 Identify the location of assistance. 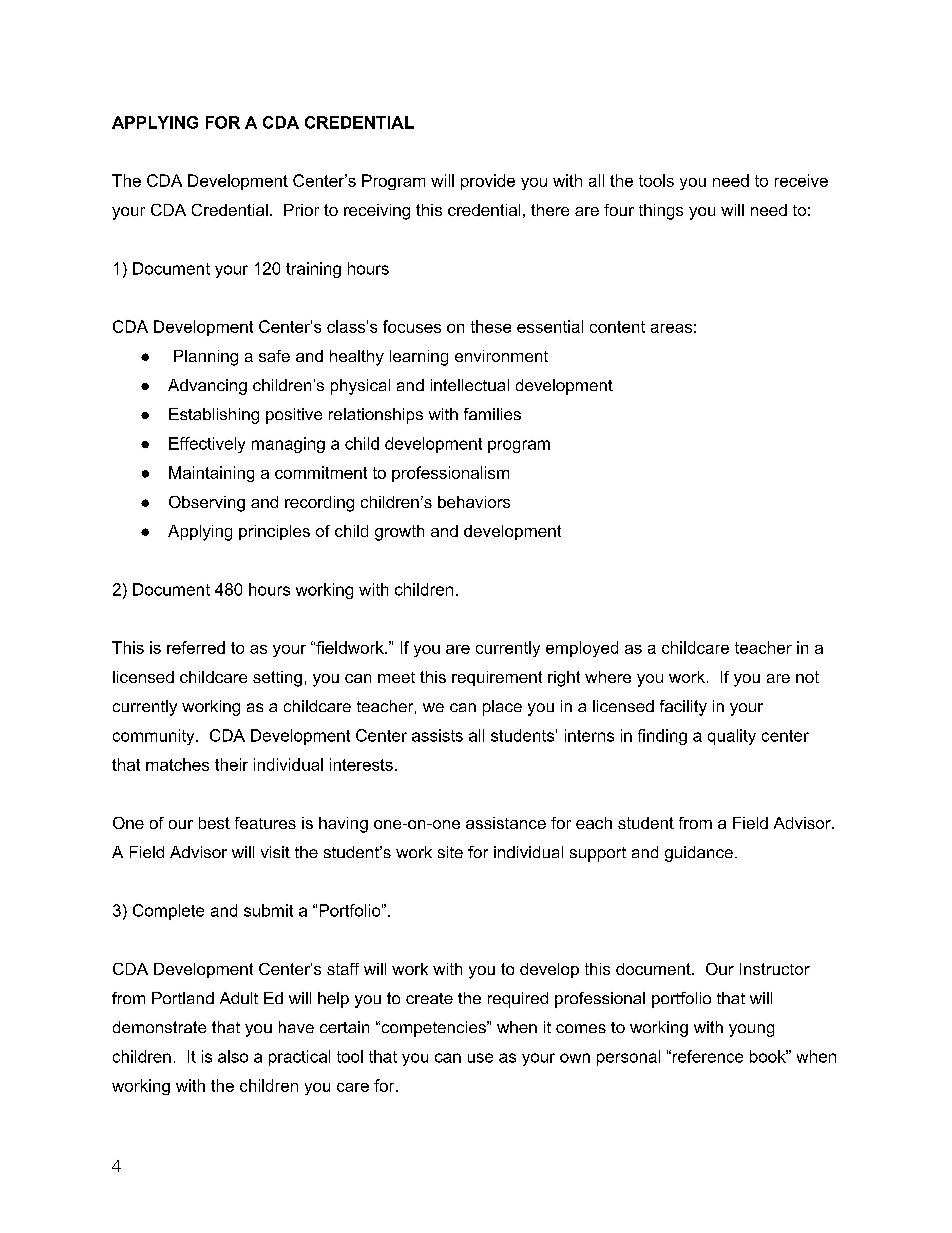
(506, 823).
